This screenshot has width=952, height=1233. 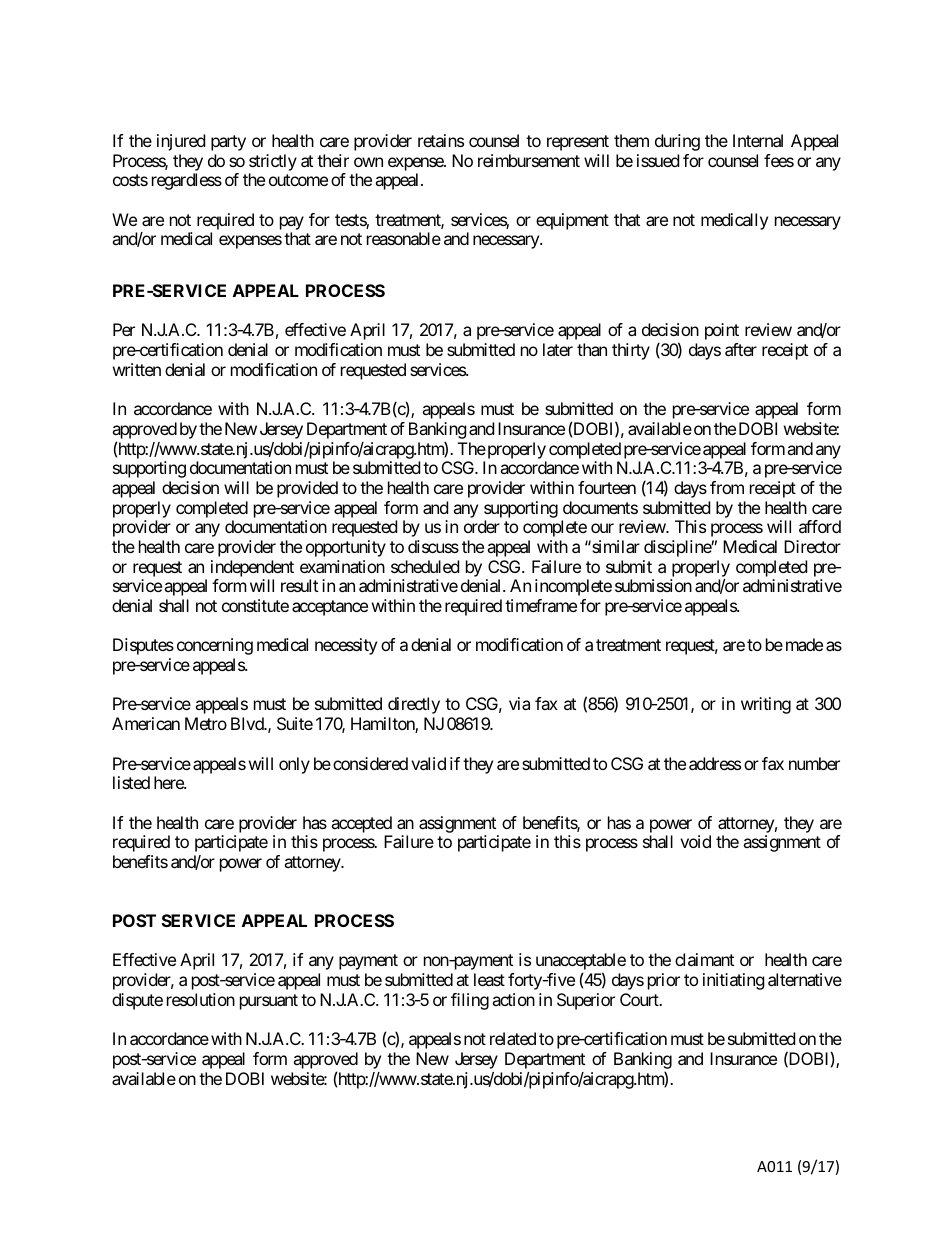 What do you see at coordinates (428, 763) in the screenshot?
I see `valid` at bounding box center [428, 763].
